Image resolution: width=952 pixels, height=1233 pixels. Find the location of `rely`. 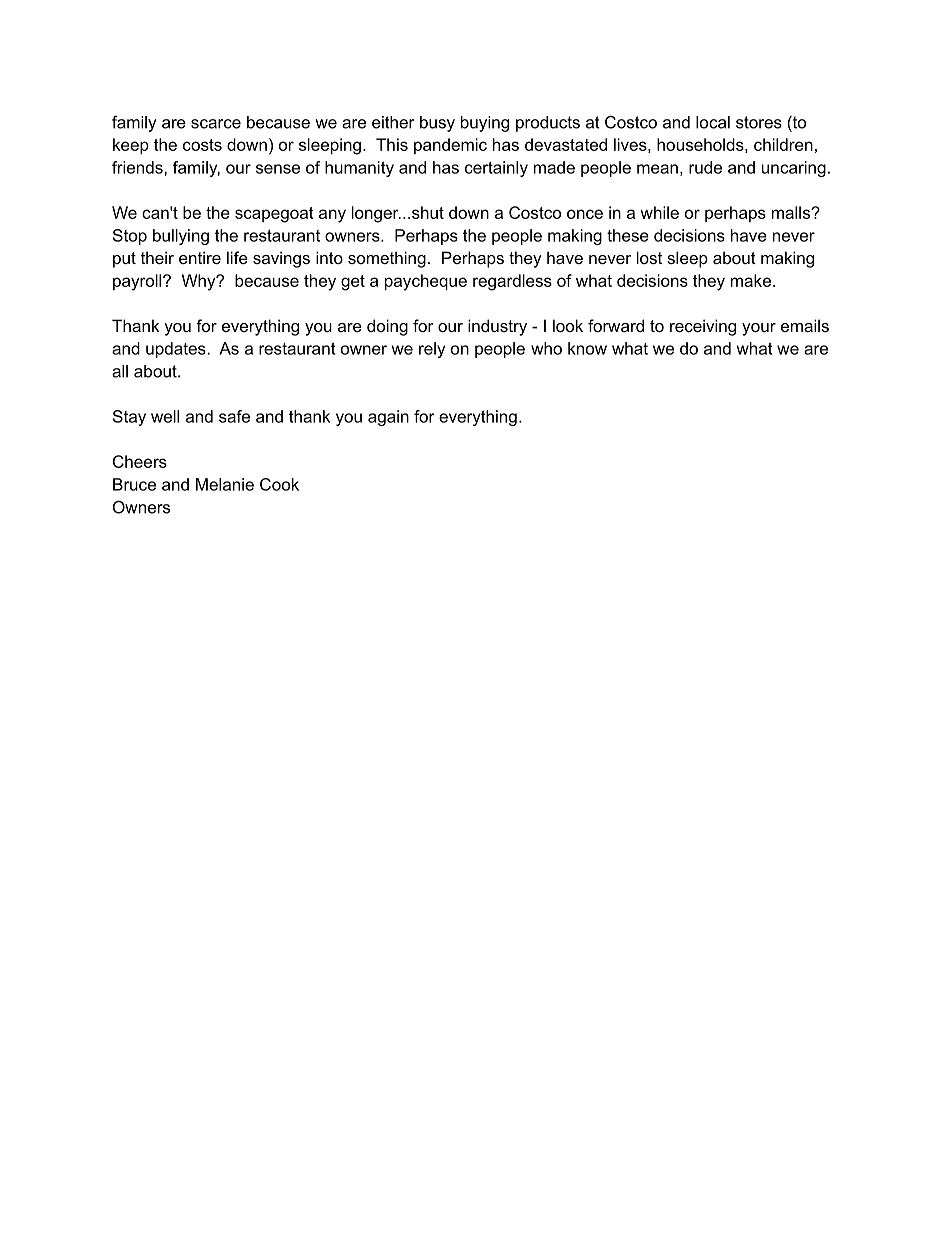

rely is located at coordinates (432, 350).
